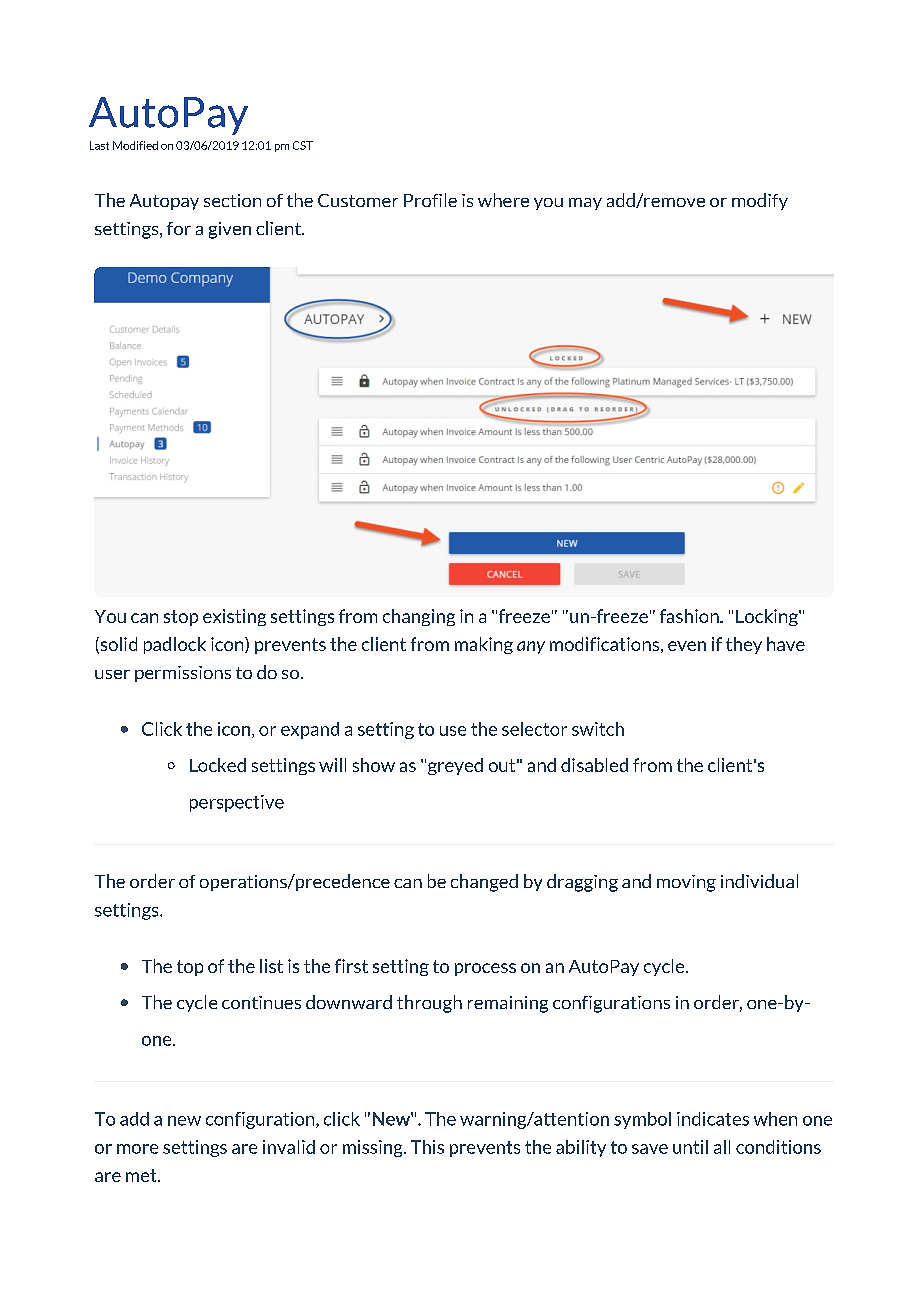 Image resolution: width=924 pixels, height=1308 pixels. Describe the element at coordinates (271, 966) in the page. I see `list` at that location.
